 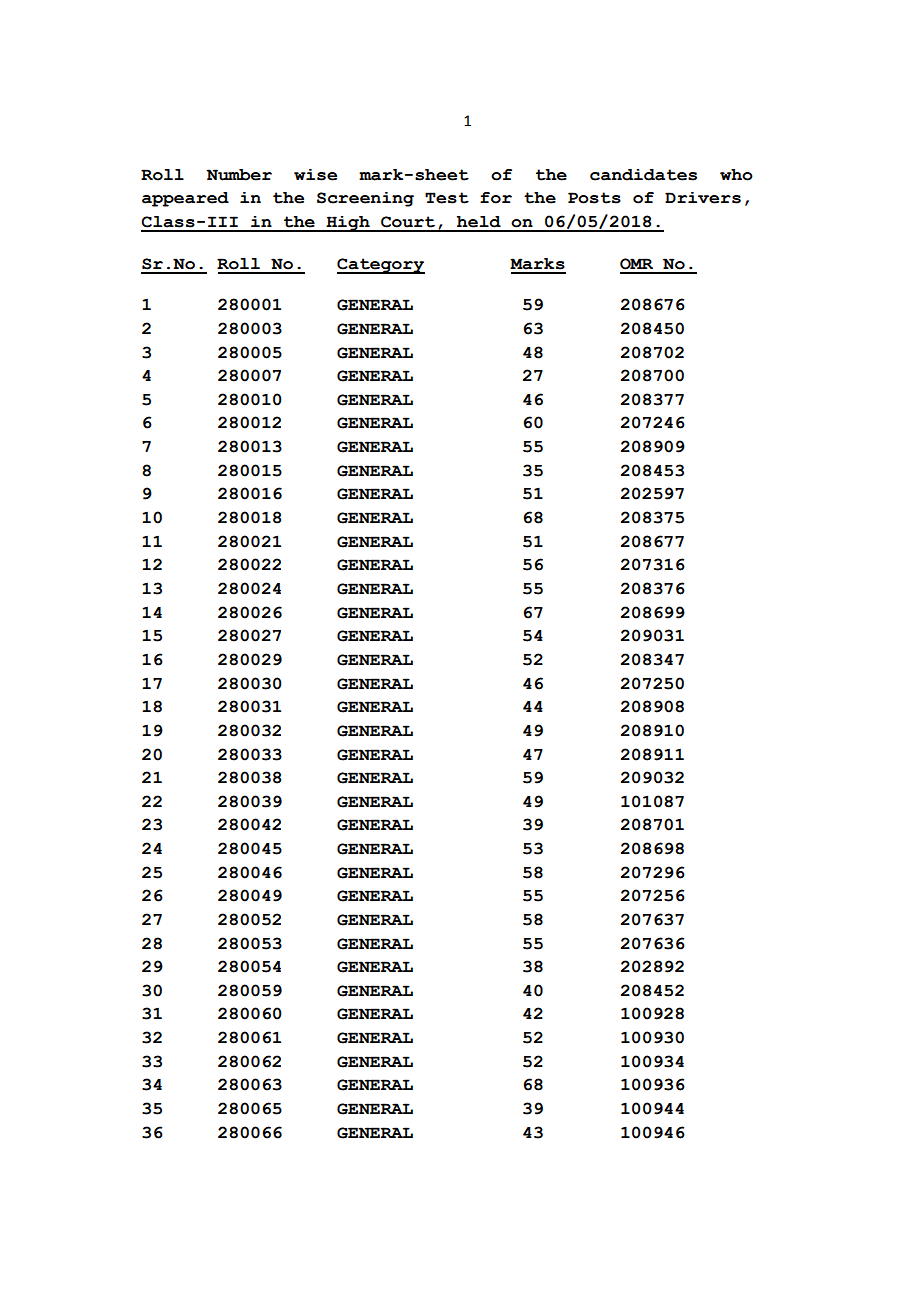 What do you see at coordinates (185, 199) in the image?
I see `appeared` at bounding box center [185, 199].
